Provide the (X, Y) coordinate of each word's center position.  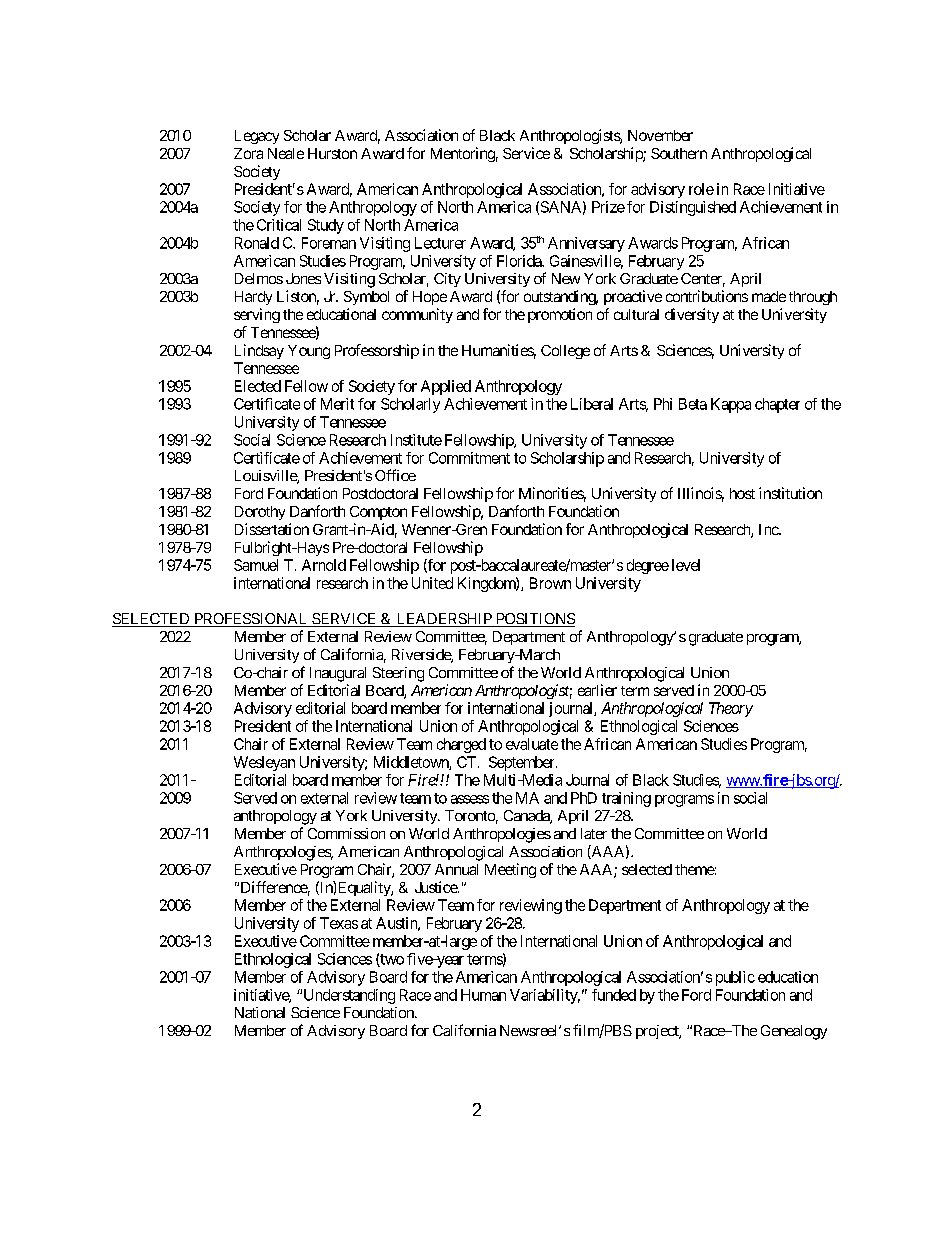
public (735, 978)
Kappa (731, 405)
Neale (286, 153)
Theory (731, 709)
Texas (339, 923)
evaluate (532, 744)
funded (614, 995)
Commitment (469, 458)
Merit (337, 404)
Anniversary (586, 244)
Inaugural (338, 674)
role (701, 189)
